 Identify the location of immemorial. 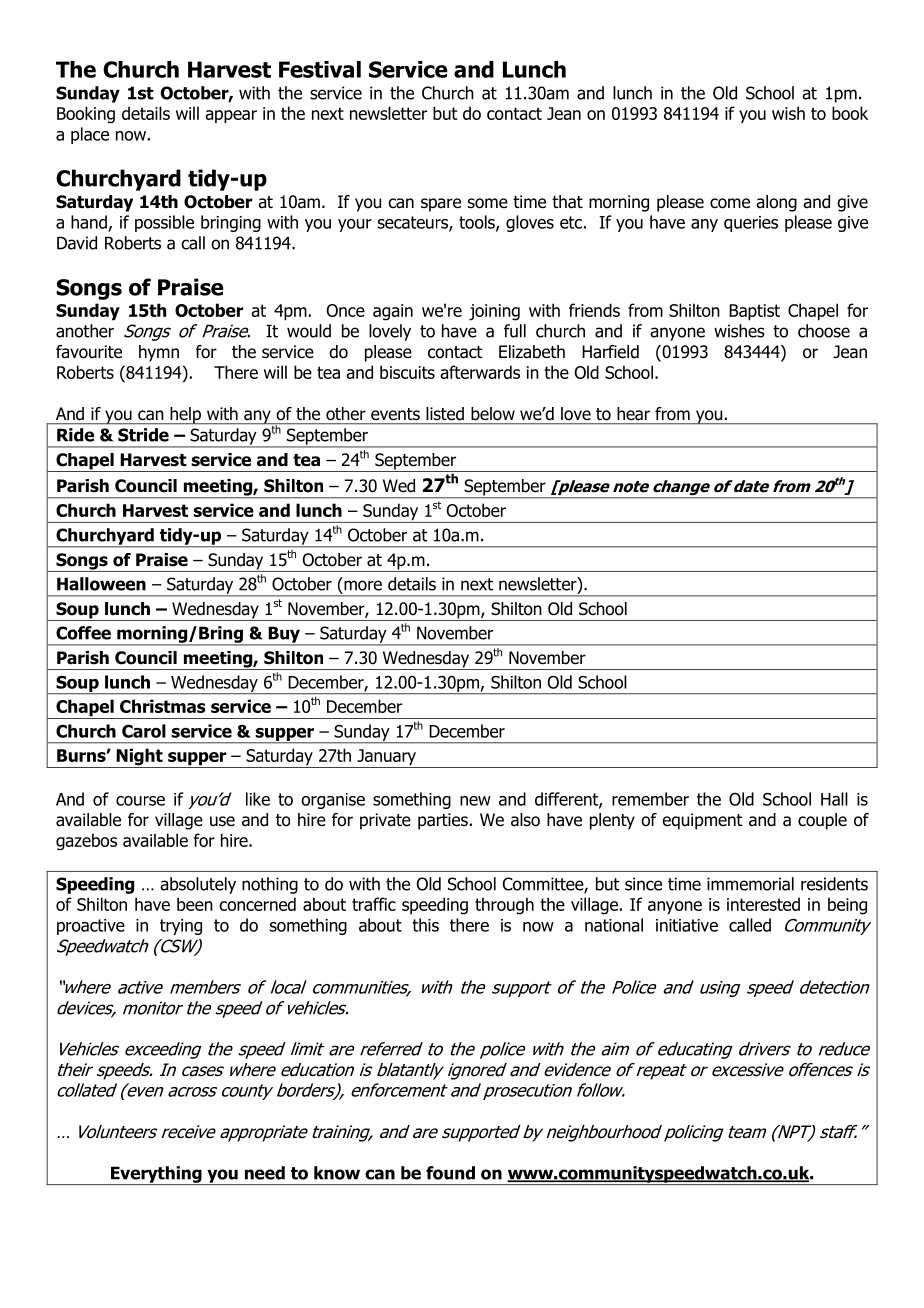
(750, 884).
